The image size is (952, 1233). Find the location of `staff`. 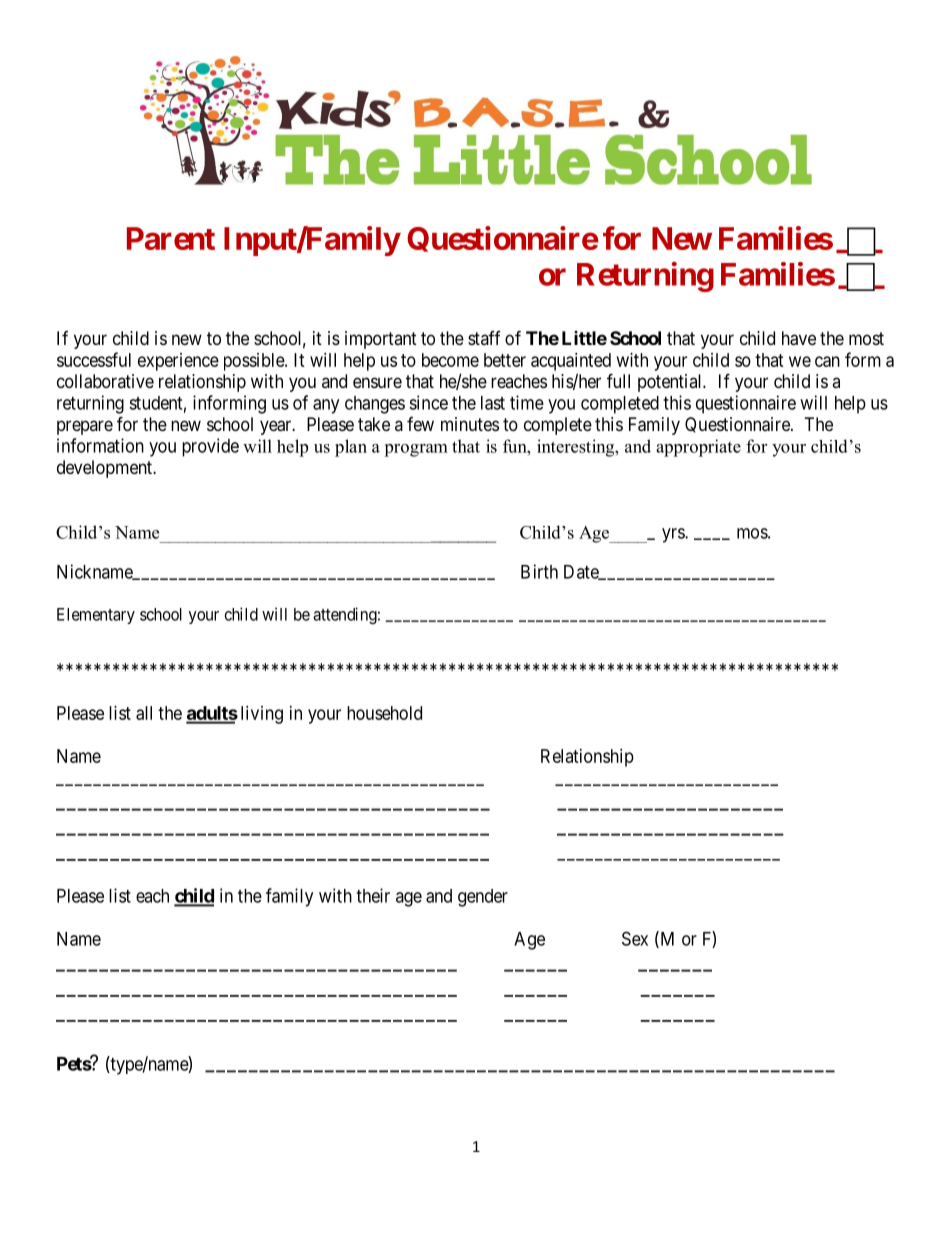

staff is located at coordinates (484, 338).
